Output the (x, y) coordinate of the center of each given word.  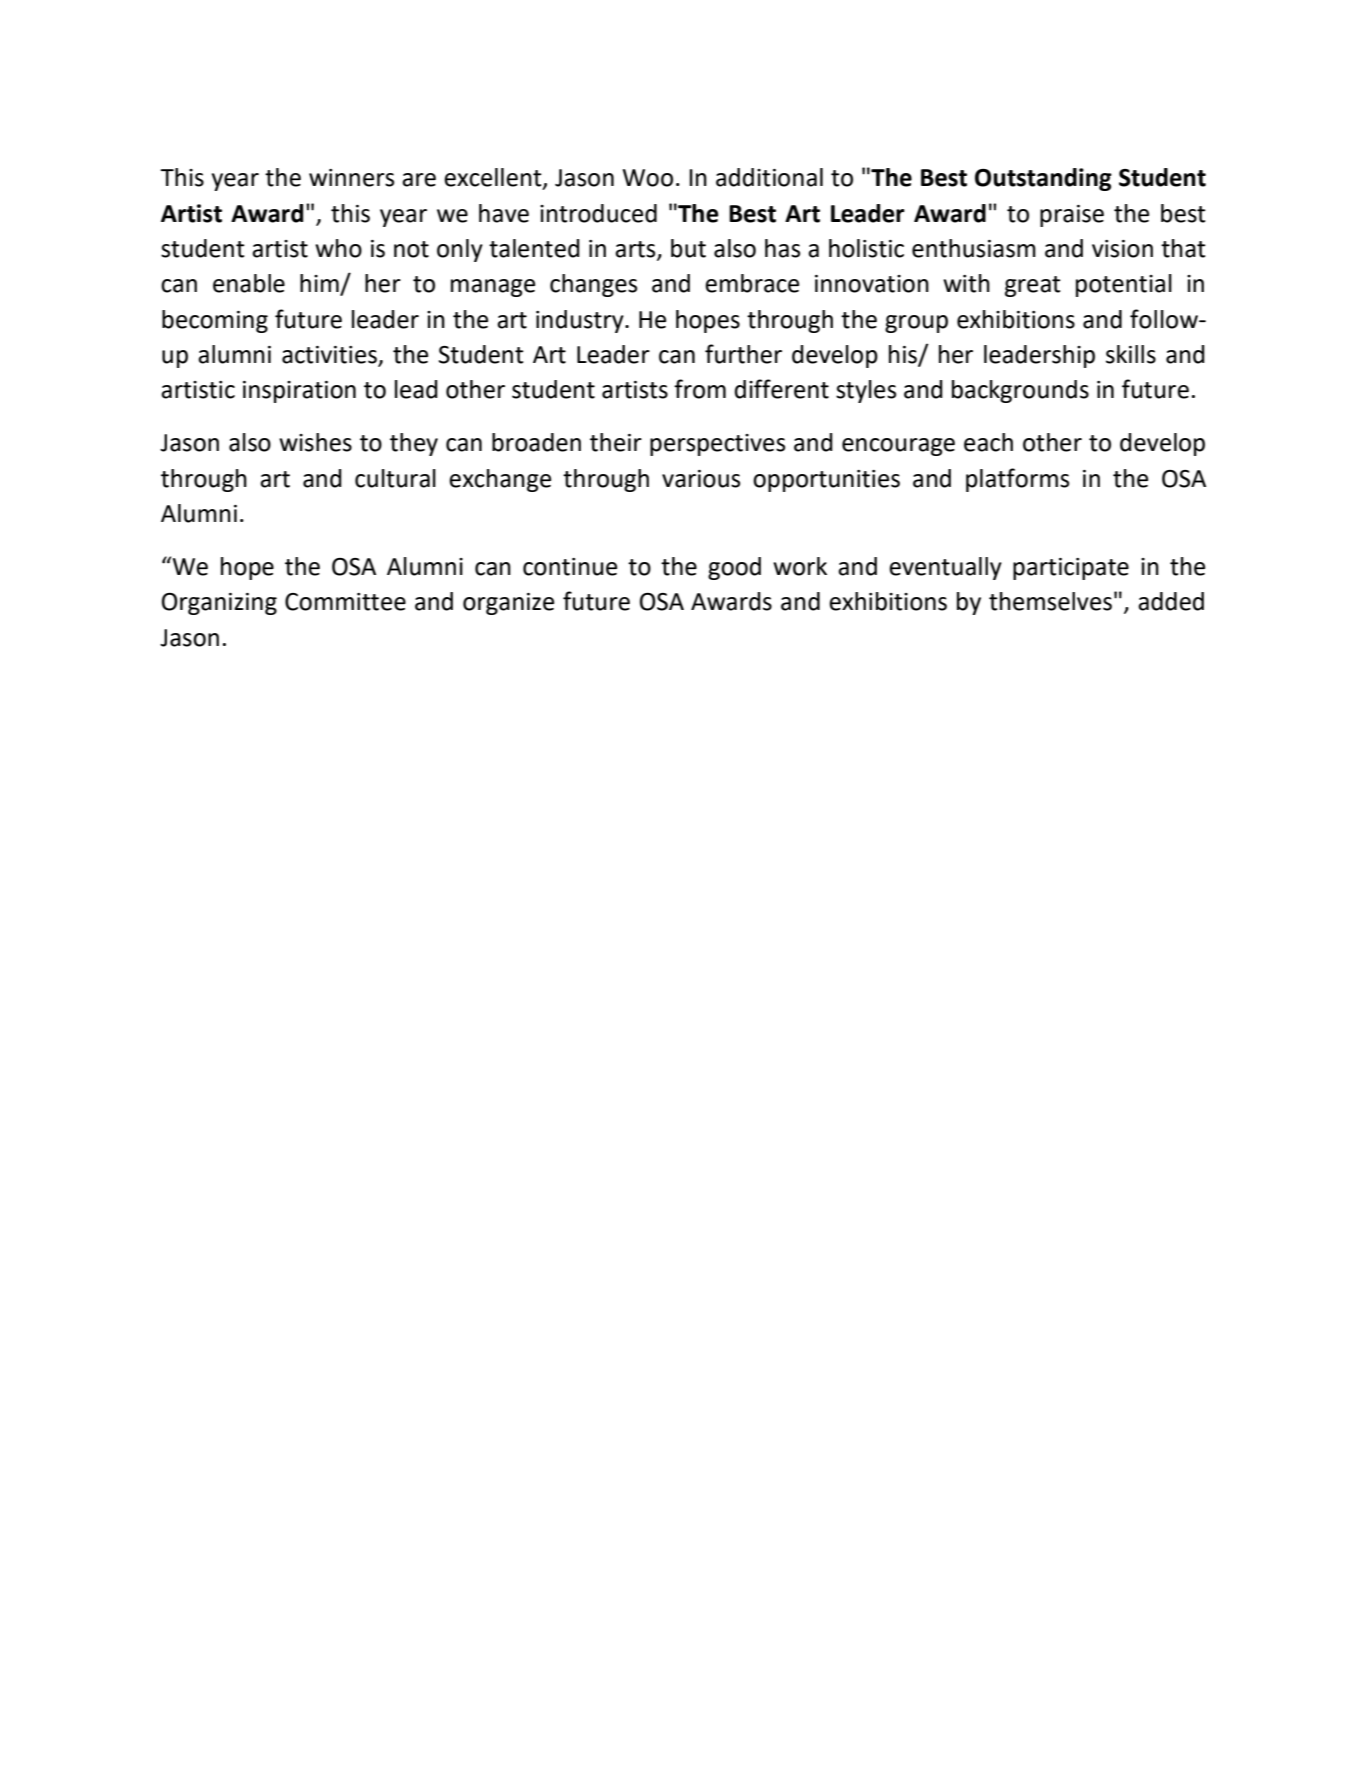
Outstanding (1043, 179)
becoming (215, 321)
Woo (648, 178)
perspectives (717, 445)
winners (351, 178)
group (916, 324)
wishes (315, 442)
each (988, 442)
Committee (345, 602)
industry (581, 321)
